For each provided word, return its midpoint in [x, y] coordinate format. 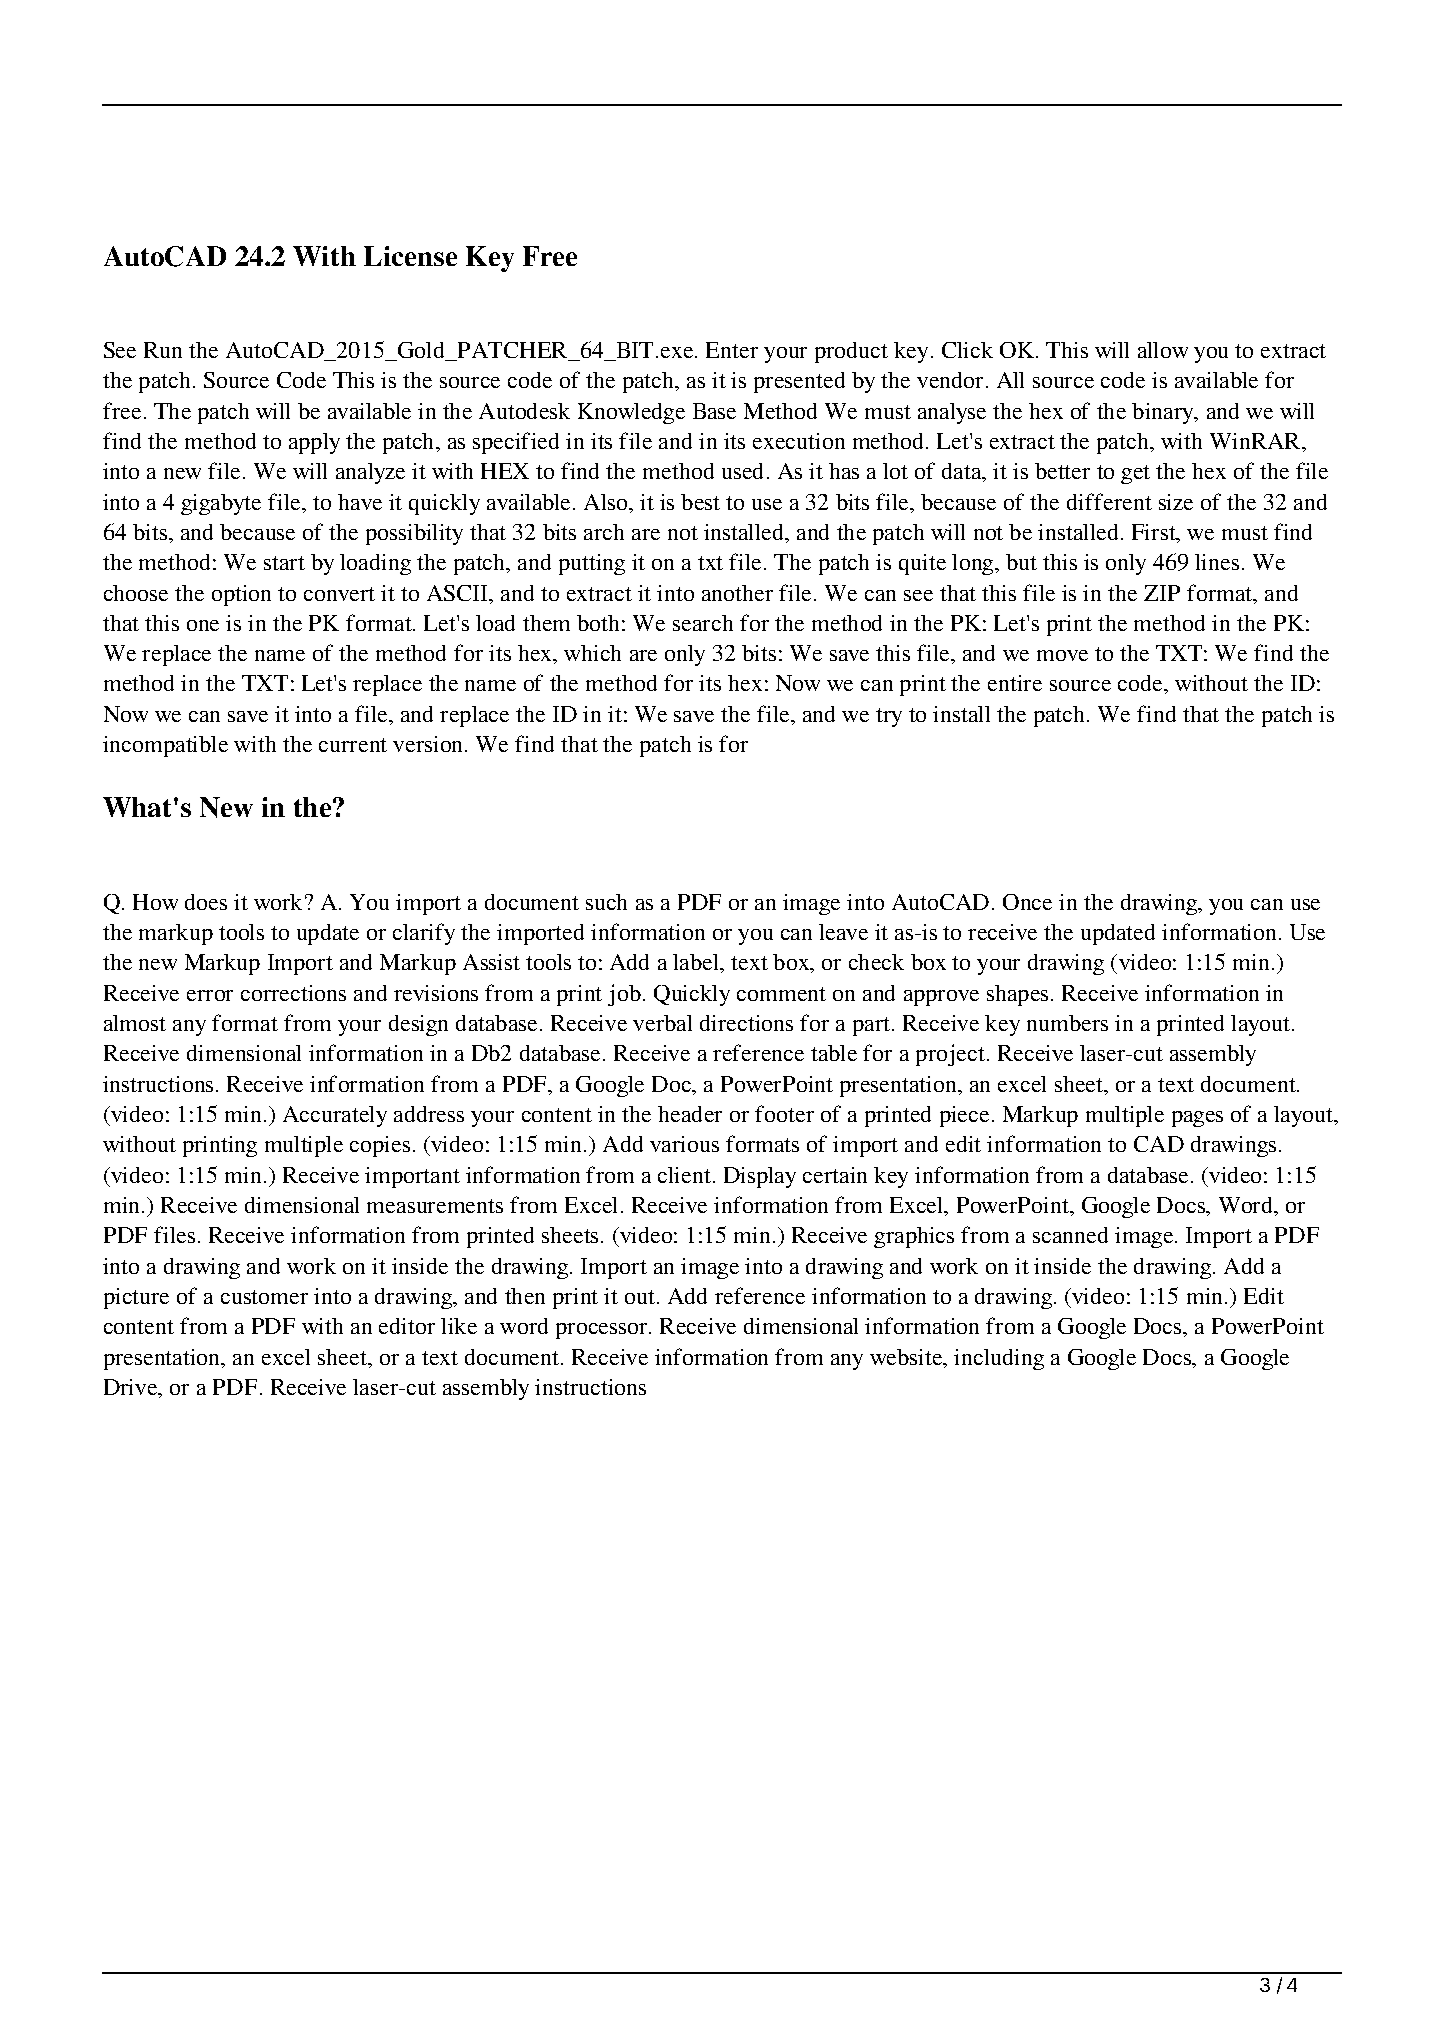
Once [1027, 902]
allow [1163, 350]
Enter [732, 350]
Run [163, 350]
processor [603, 1331]
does [206, 902]
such [606, 902]
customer [264, 1297]
